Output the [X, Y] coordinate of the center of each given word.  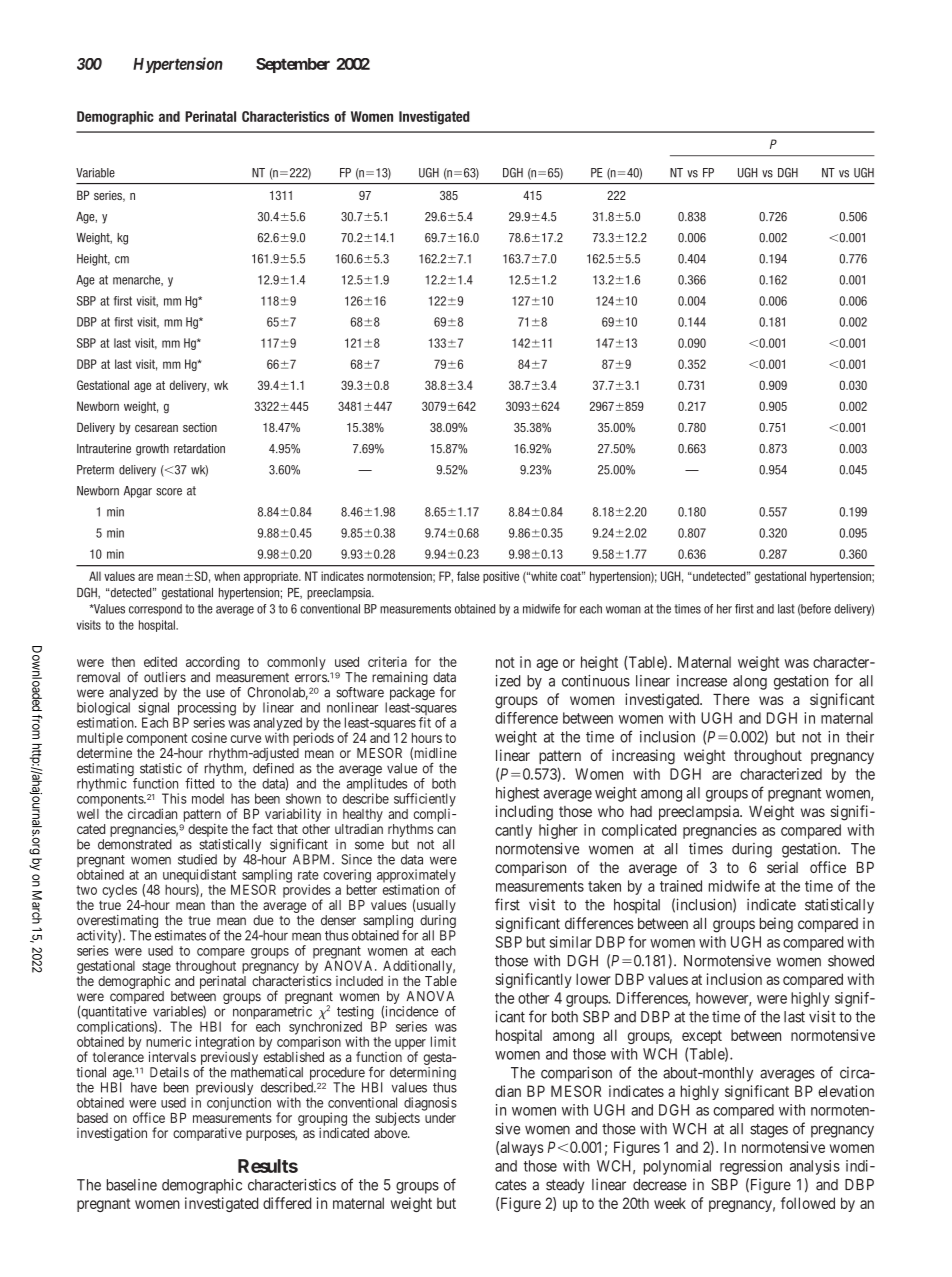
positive [501, 577]
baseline [132, 1185]
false [468, 576]
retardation [199, 449]
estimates [180, 935]
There [731, 699]
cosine [209, 738]
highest [517, 794]
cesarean [156, 428]
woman [623, 610]
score [169, 492]
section [200, 427]
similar [571, 942]
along [750, 682]
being [776, 925]
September [293, 65]
